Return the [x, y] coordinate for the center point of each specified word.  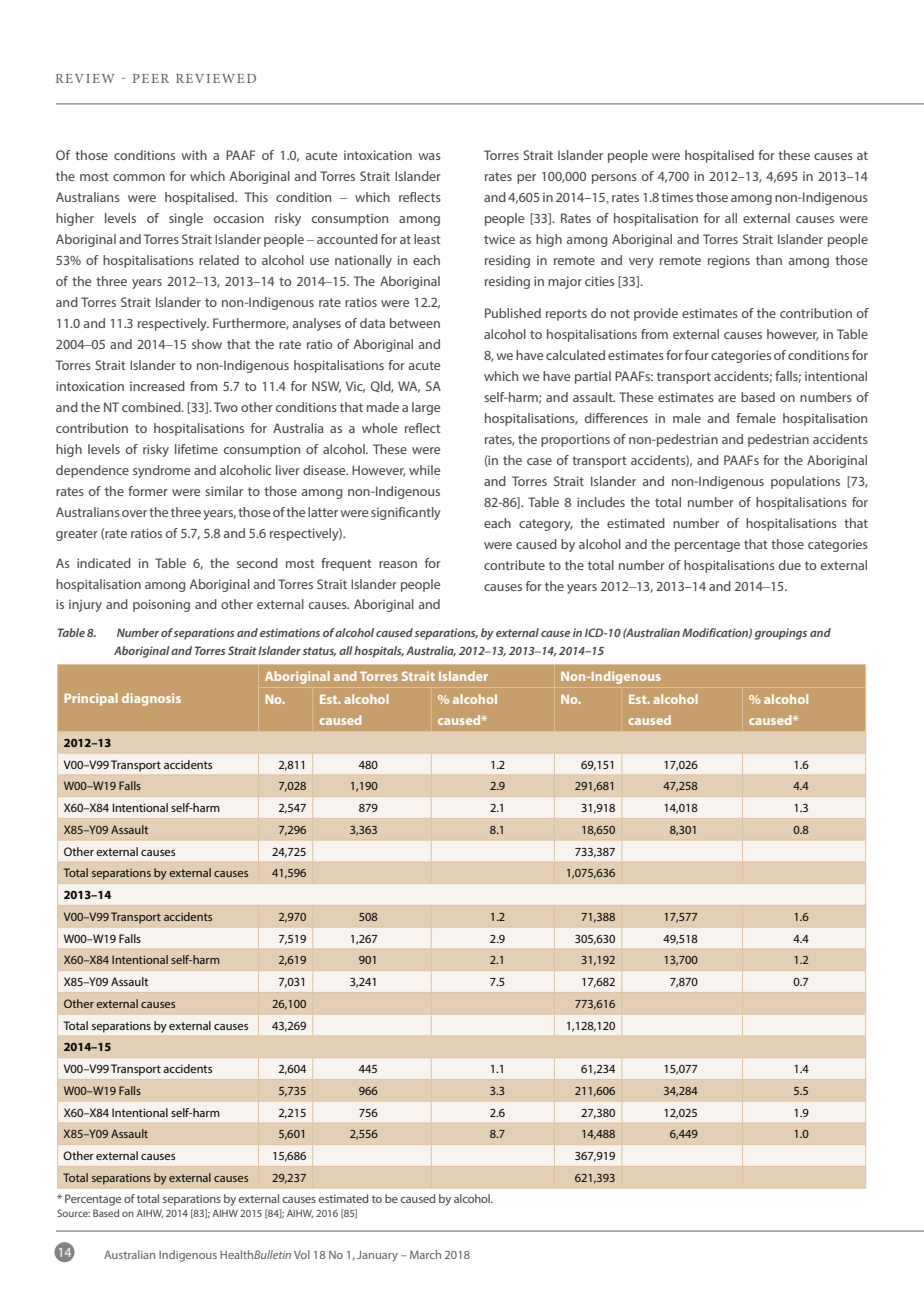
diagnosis [151, 699]
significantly [406, 513]
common [139, 177]
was [429, 156]
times [677, 197]
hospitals [379, 652]
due [790, 565]
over [134, 513]
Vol [302, 1254]
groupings [781, 634]
